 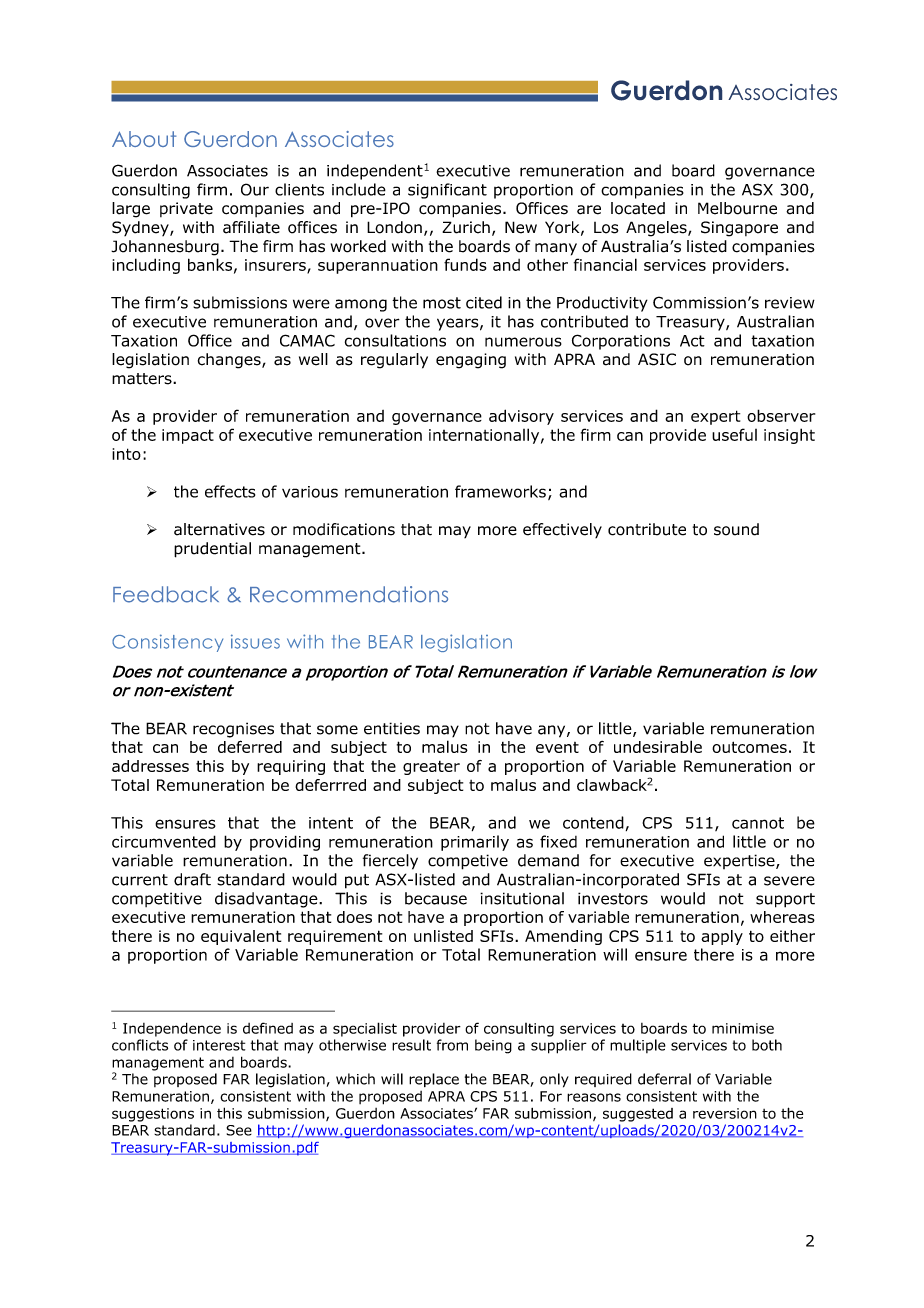 I want to click on sound, so click(x=736, y=529).
